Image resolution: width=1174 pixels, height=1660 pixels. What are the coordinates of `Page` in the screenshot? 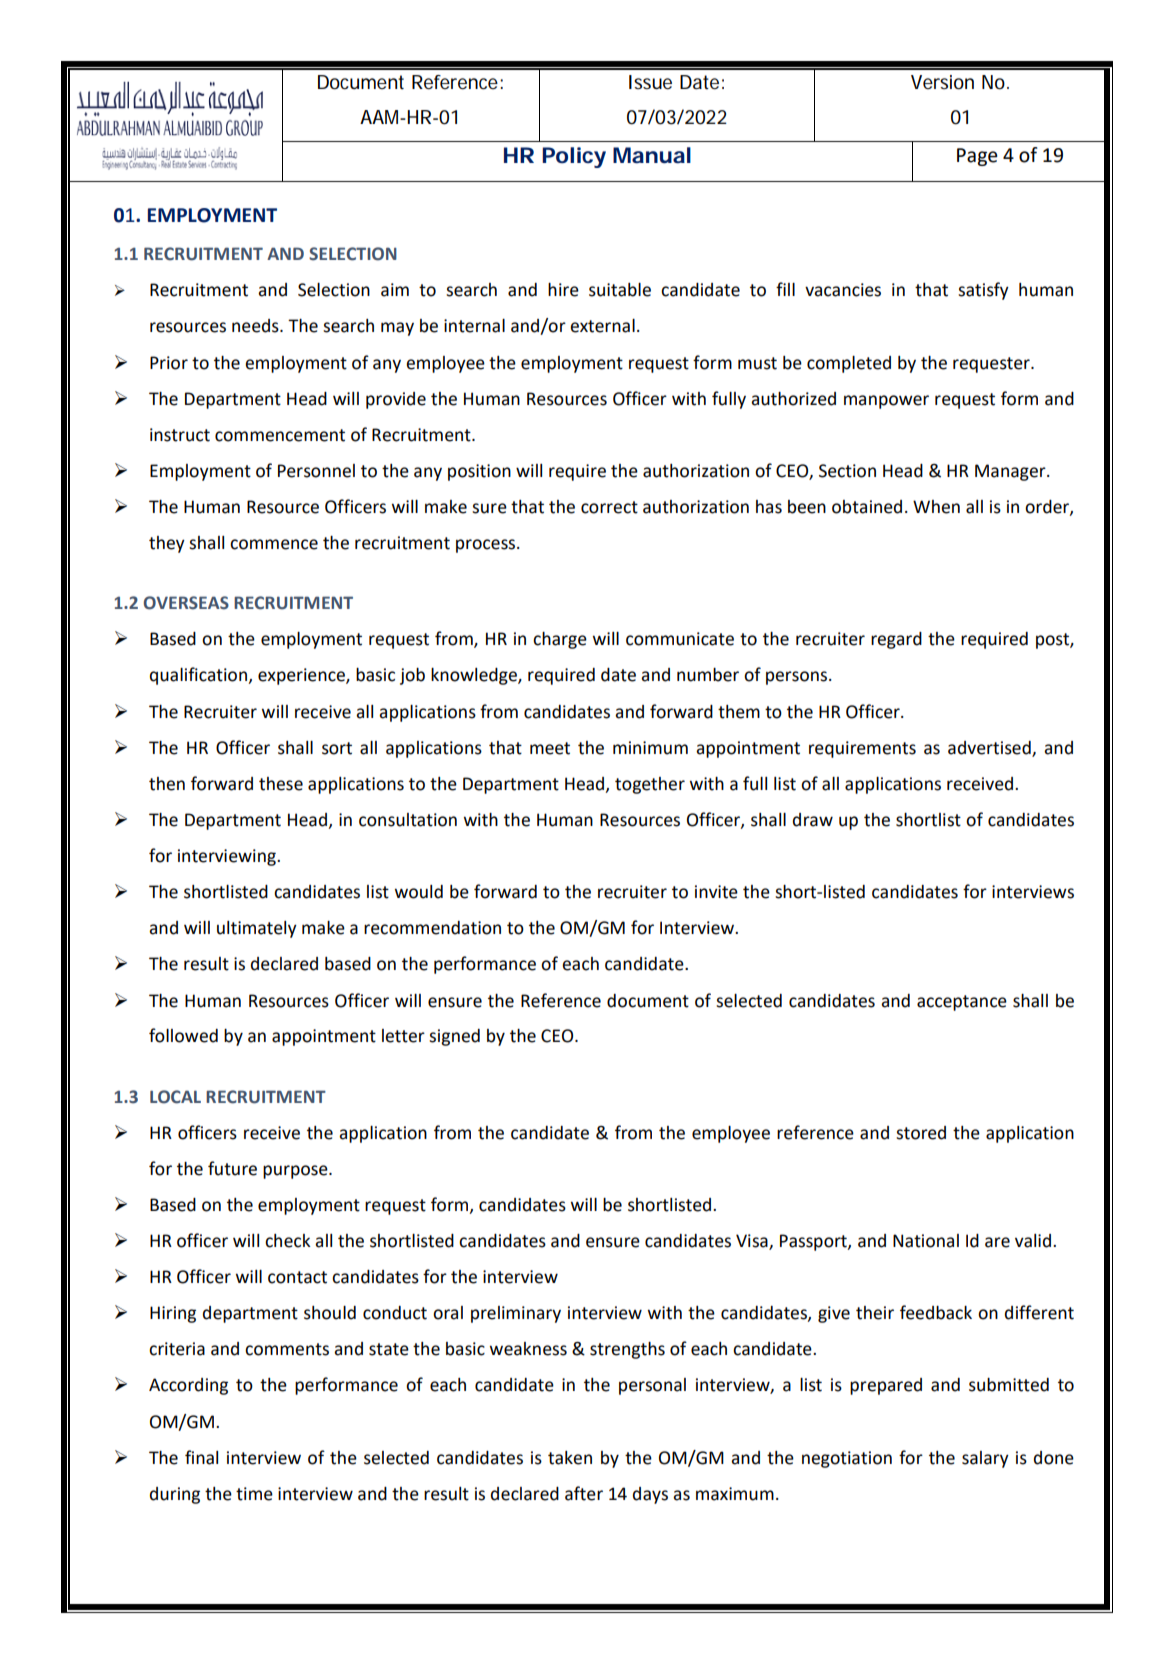 It's located at (977, 157).
